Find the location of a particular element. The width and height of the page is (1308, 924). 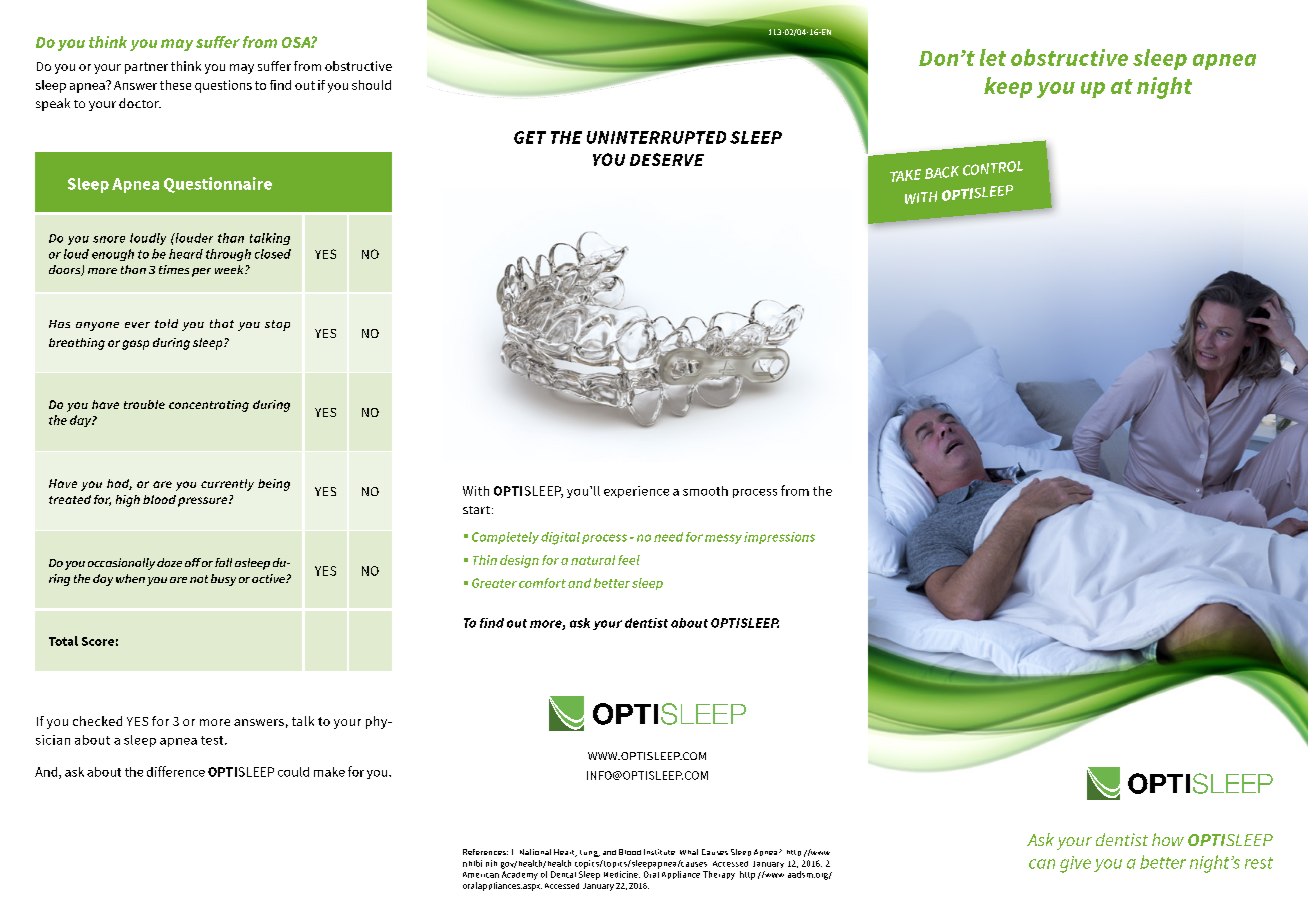

GET is located at coordinates (530, 137).
